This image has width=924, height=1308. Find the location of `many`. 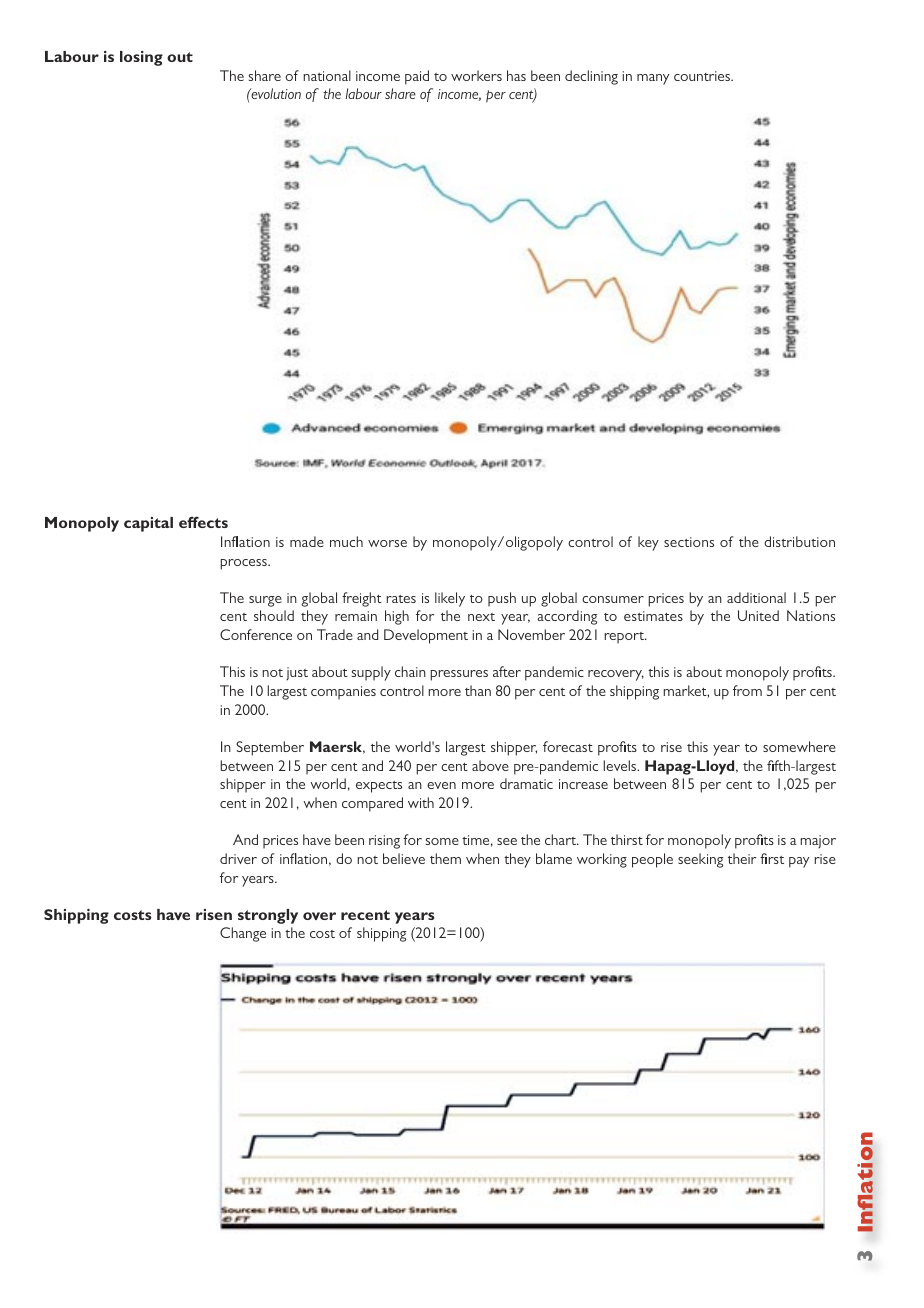

many is located at coordinates (653, 79).
